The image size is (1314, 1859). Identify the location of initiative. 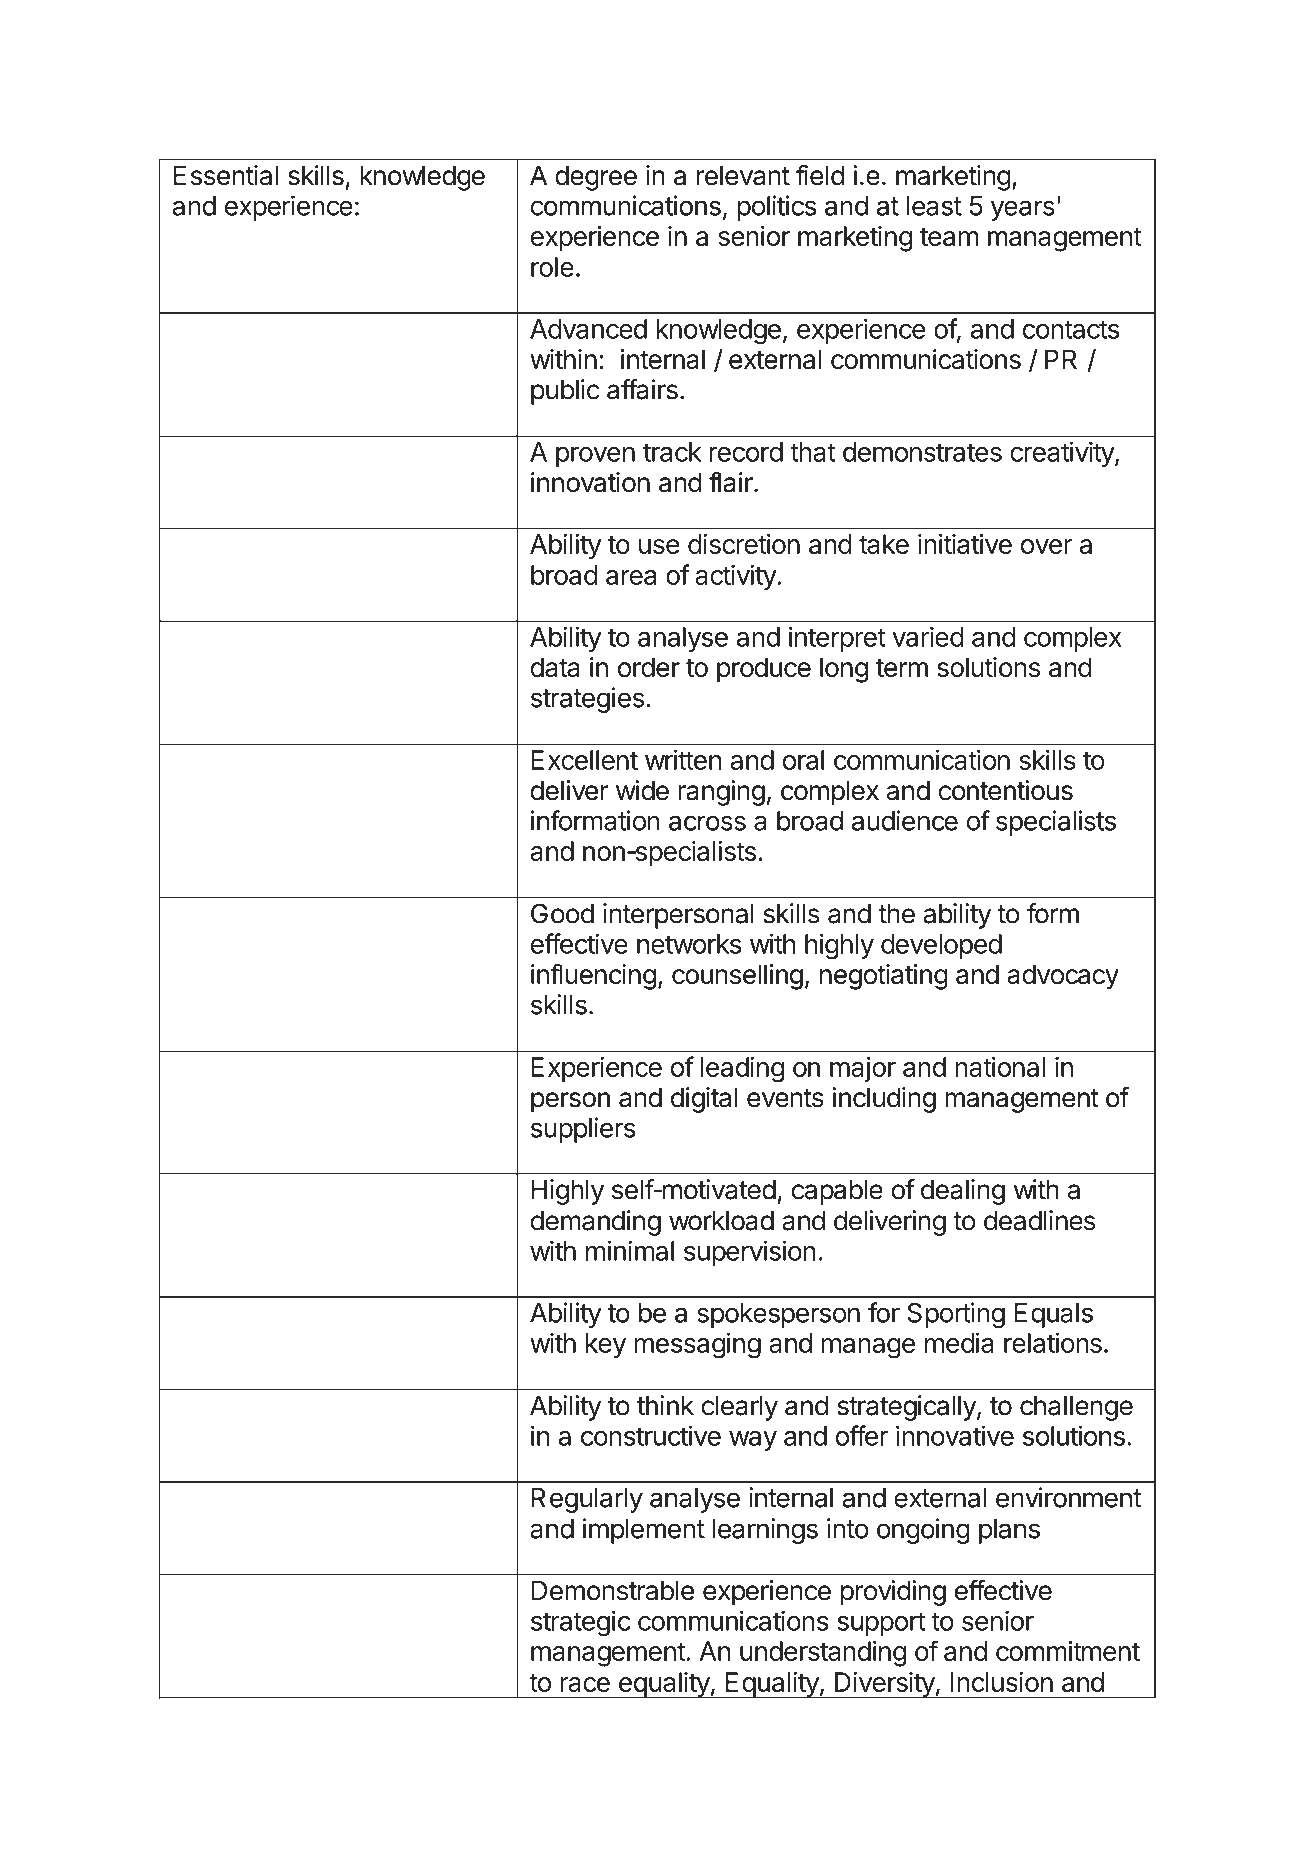
(965, 544).
